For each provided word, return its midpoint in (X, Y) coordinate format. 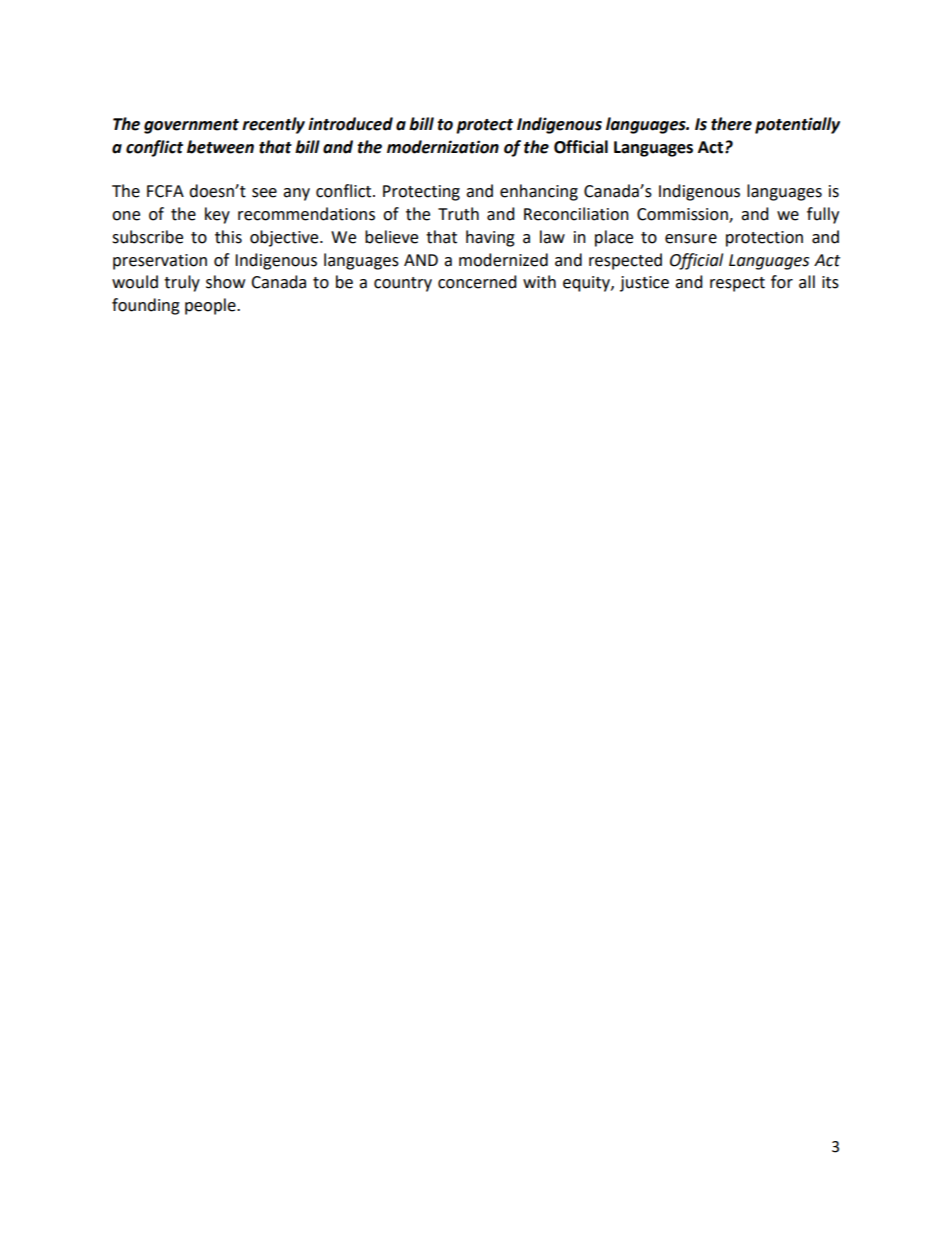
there (731, 124)
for (782, 282)
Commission (683, 215)
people (211, 306)
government (191, 126)
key (217, 215)
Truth (458, 214)
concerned (477, 282)
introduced (350, 124)
